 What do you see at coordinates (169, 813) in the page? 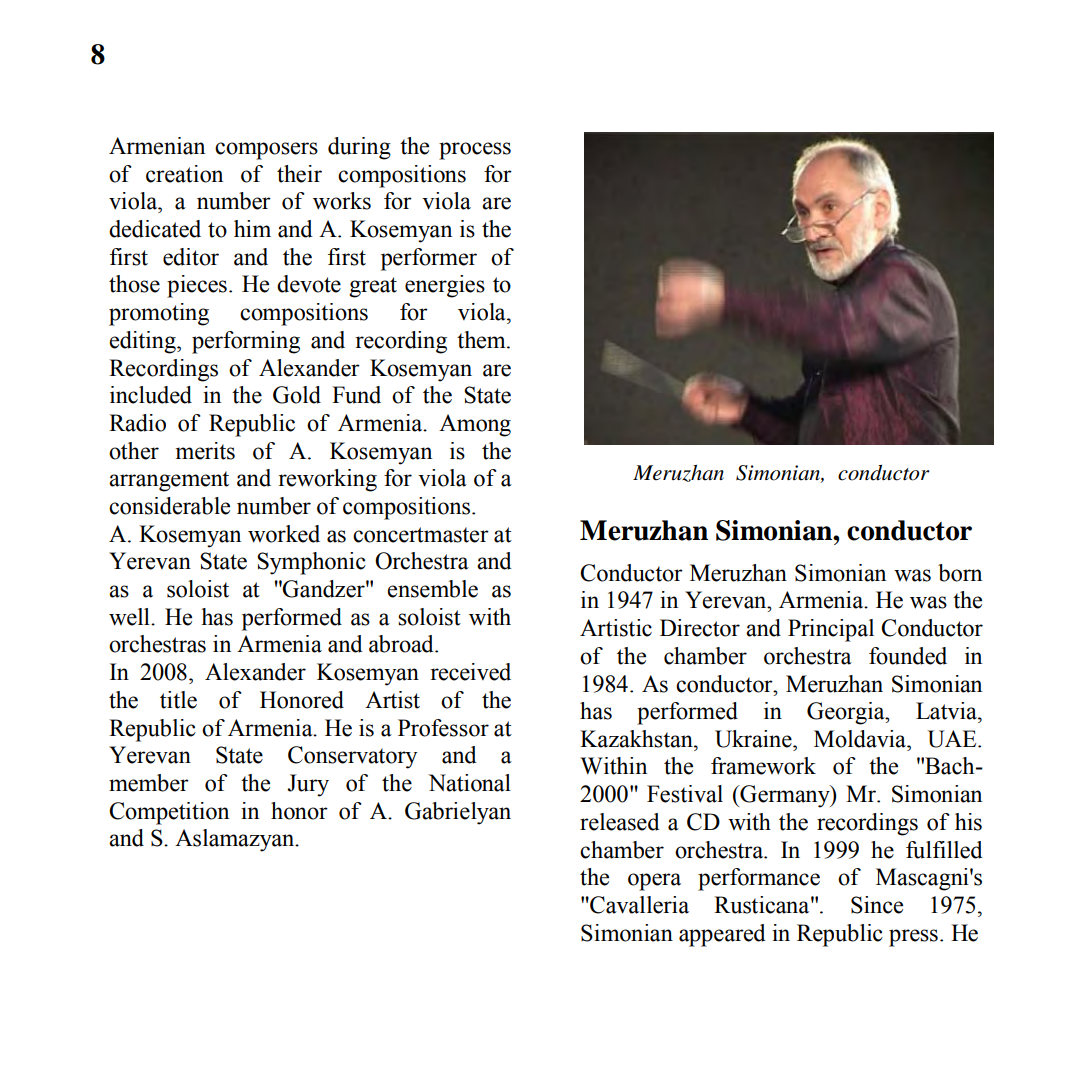
I see `Competition` at bounding box center [169, 813].
